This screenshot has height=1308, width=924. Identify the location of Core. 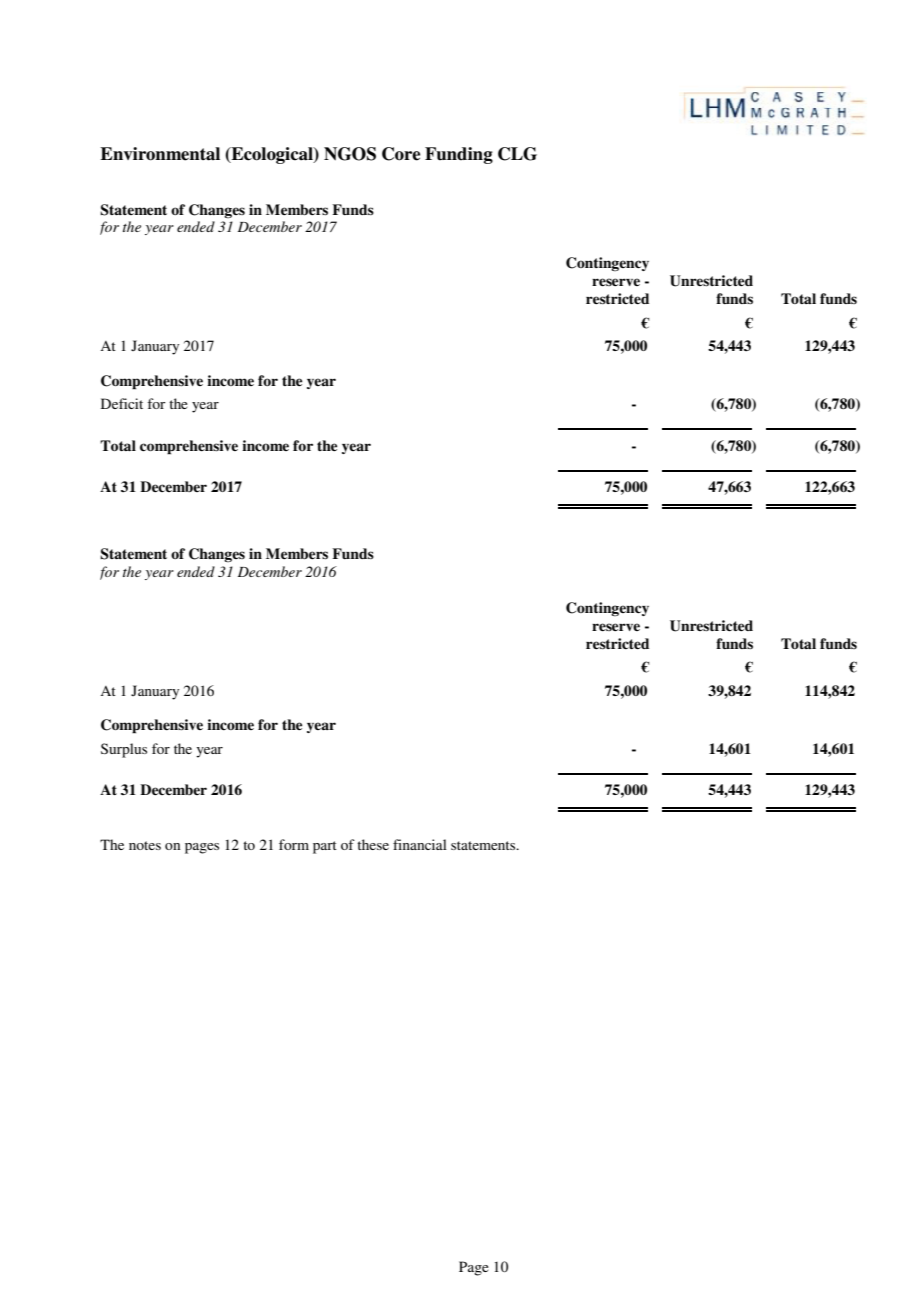
(401, 154).
